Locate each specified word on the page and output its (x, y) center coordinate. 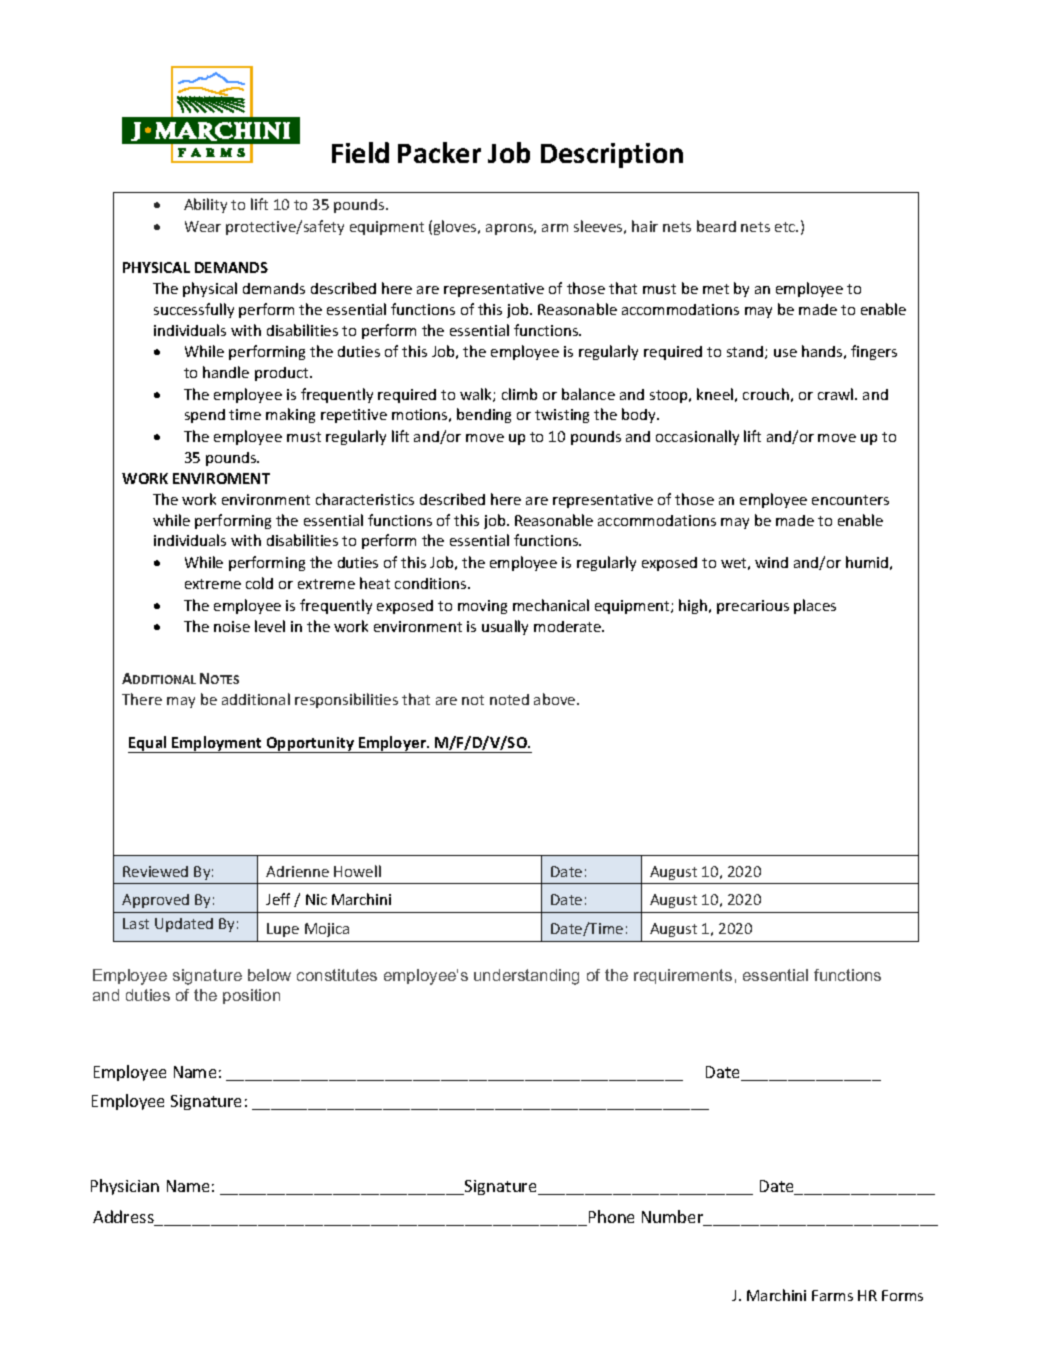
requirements (683, 976)
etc (786, 227)
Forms (902, 1295)
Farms (832, 1295)
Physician (125, 1187)
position (251, 996)
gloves (456, 227)
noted (509, 699)
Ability (205, 205)
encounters (850, 500)
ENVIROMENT (221, 478)
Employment (217, 744)
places (815, 606)
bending (484, 415)
